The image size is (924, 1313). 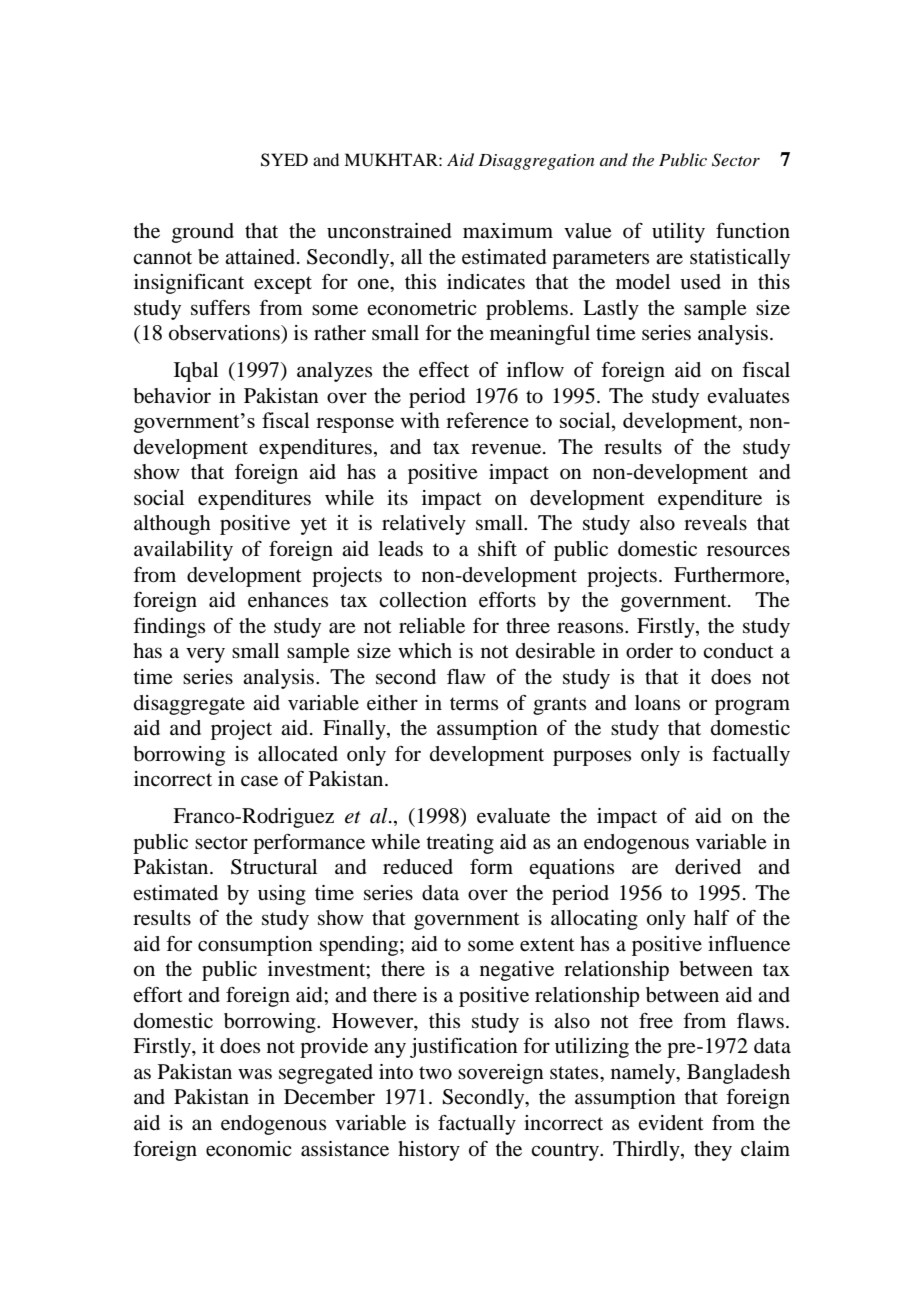 I want to click on maximum, so click(x=508, y=230).
